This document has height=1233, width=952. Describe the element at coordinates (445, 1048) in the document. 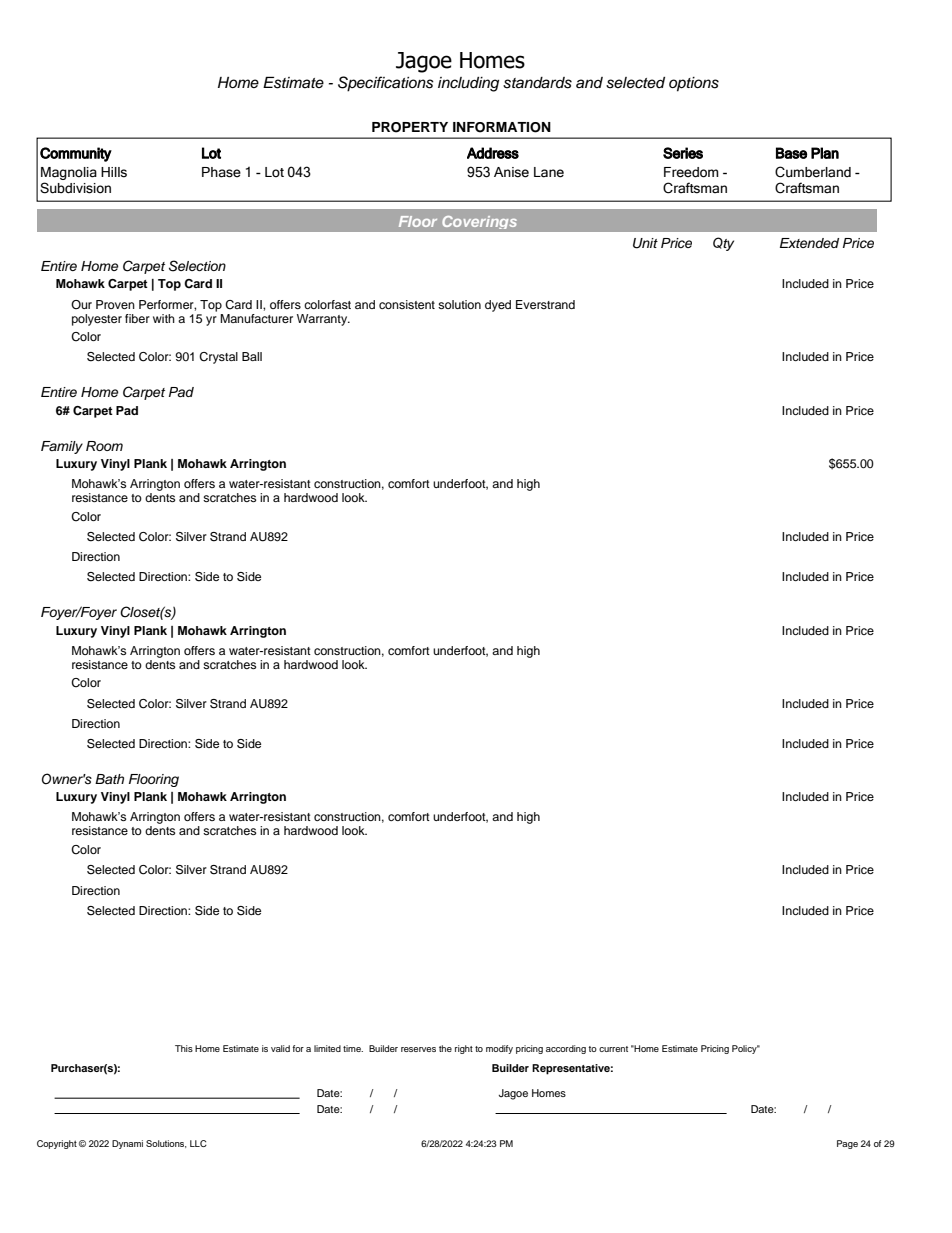

I see `the` at that location.
